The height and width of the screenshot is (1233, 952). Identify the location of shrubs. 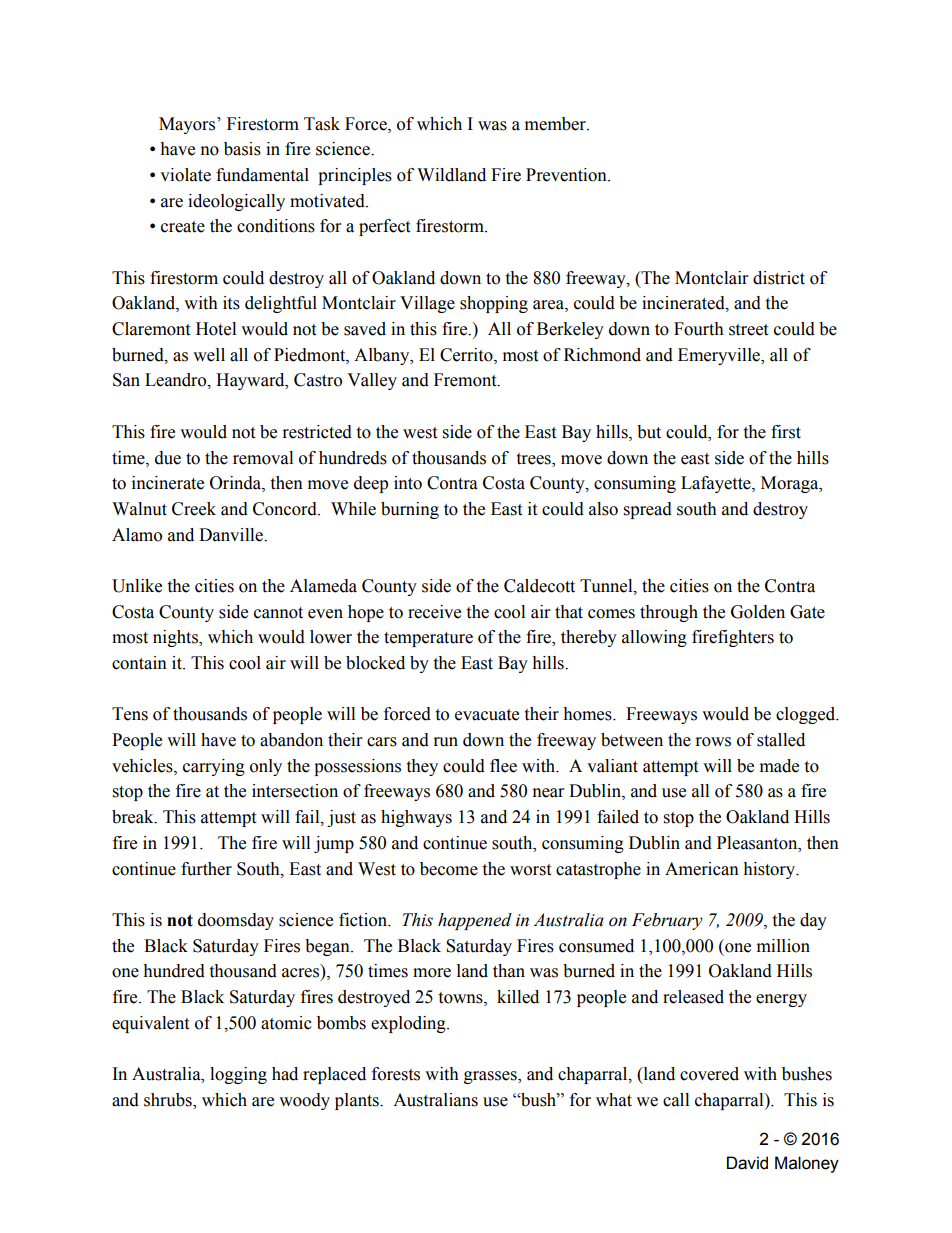
(169, 1100).
